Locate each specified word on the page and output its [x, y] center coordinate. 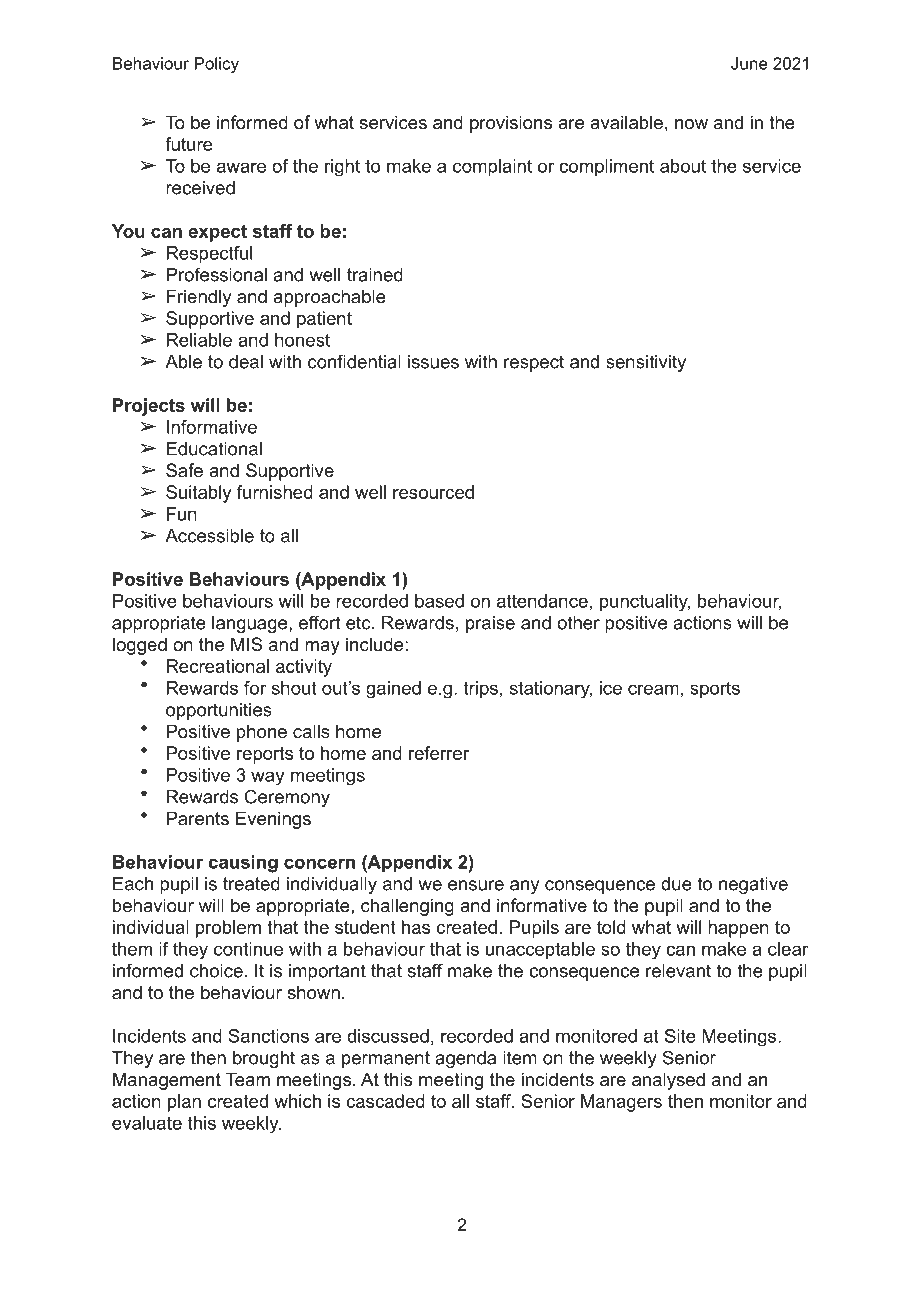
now [691, 124]
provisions [511, 124]
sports [715, 690]
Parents [198, 818]
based [439, 601]
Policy [217, 65]
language [251, 624]
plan [184, 1103]
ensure [476, 885]
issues [433, 362]
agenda [465, 1059]
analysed [668, 1081]
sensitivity [646, 363]
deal [246, 362]
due [676, 884]
